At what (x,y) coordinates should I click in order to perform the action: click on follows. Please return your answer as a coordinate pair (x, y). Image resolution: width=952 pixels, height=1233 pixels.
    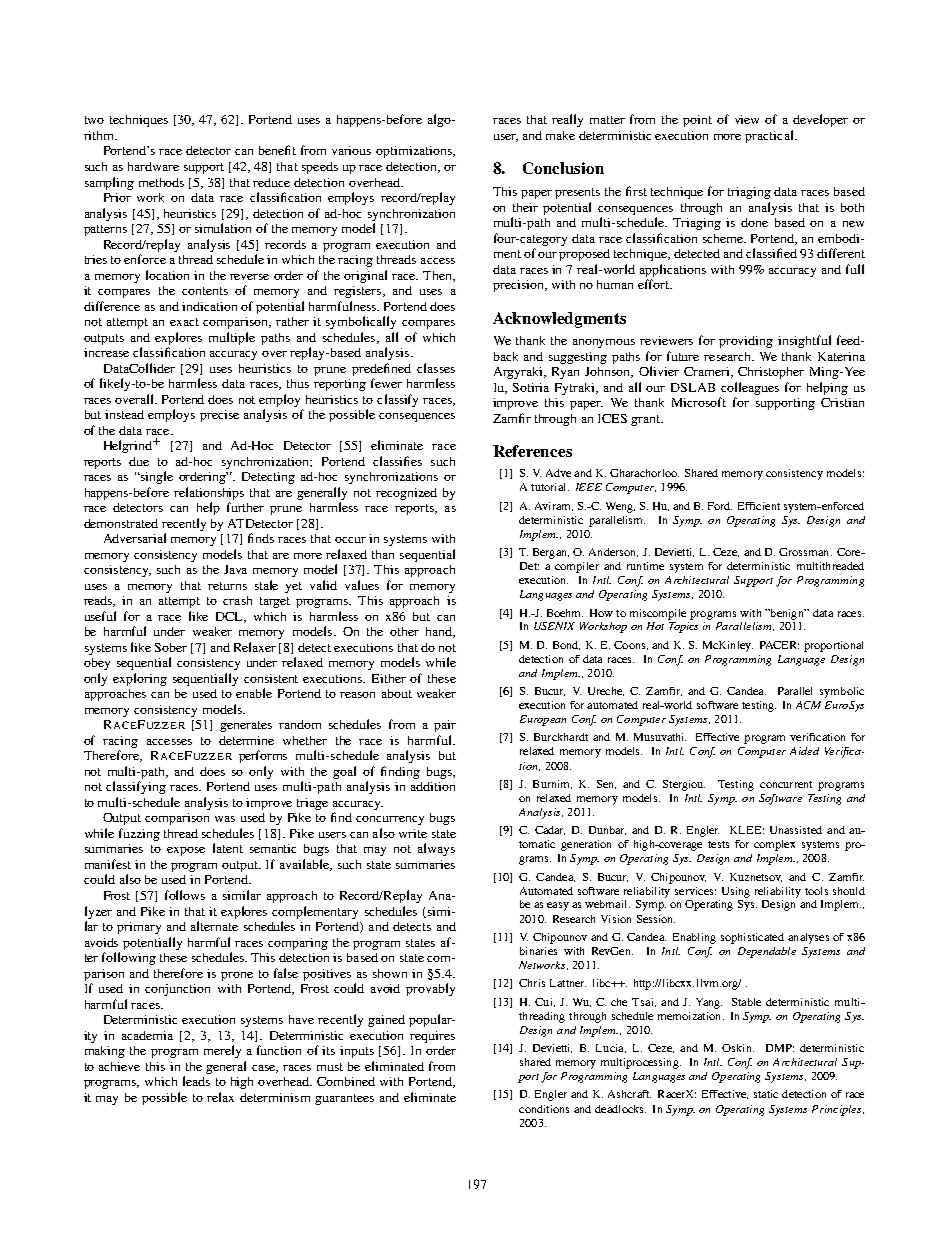
    Looking at the image, I should click on (185, 895).
